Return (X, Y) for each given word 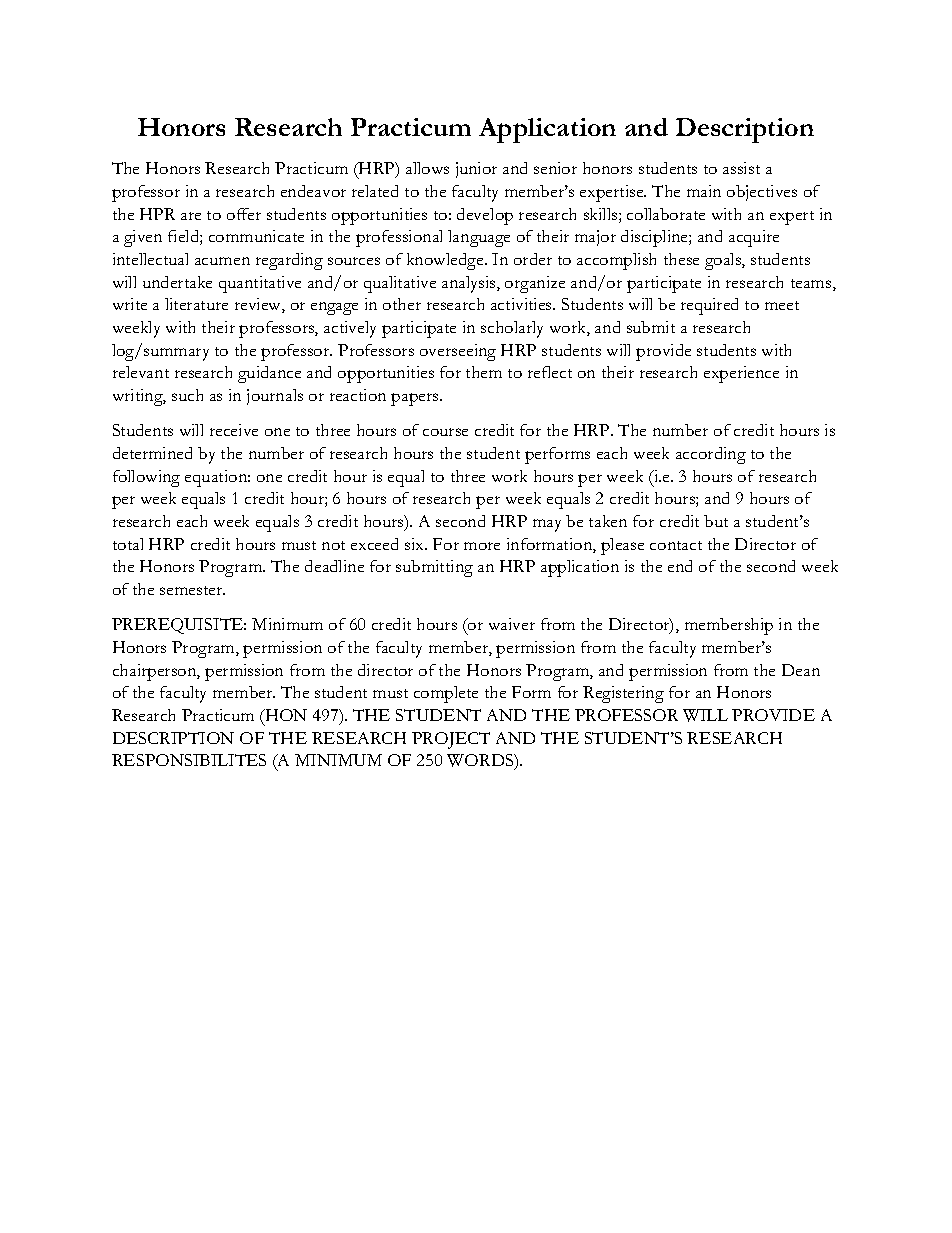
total (128, 544)
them (484, 372)
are (191, 216)
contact (676, 545)
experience (741, 374)
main (704, 191)
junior (476, 170)
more (482, 546)
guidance (269, 374)
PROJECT (451, 740)
